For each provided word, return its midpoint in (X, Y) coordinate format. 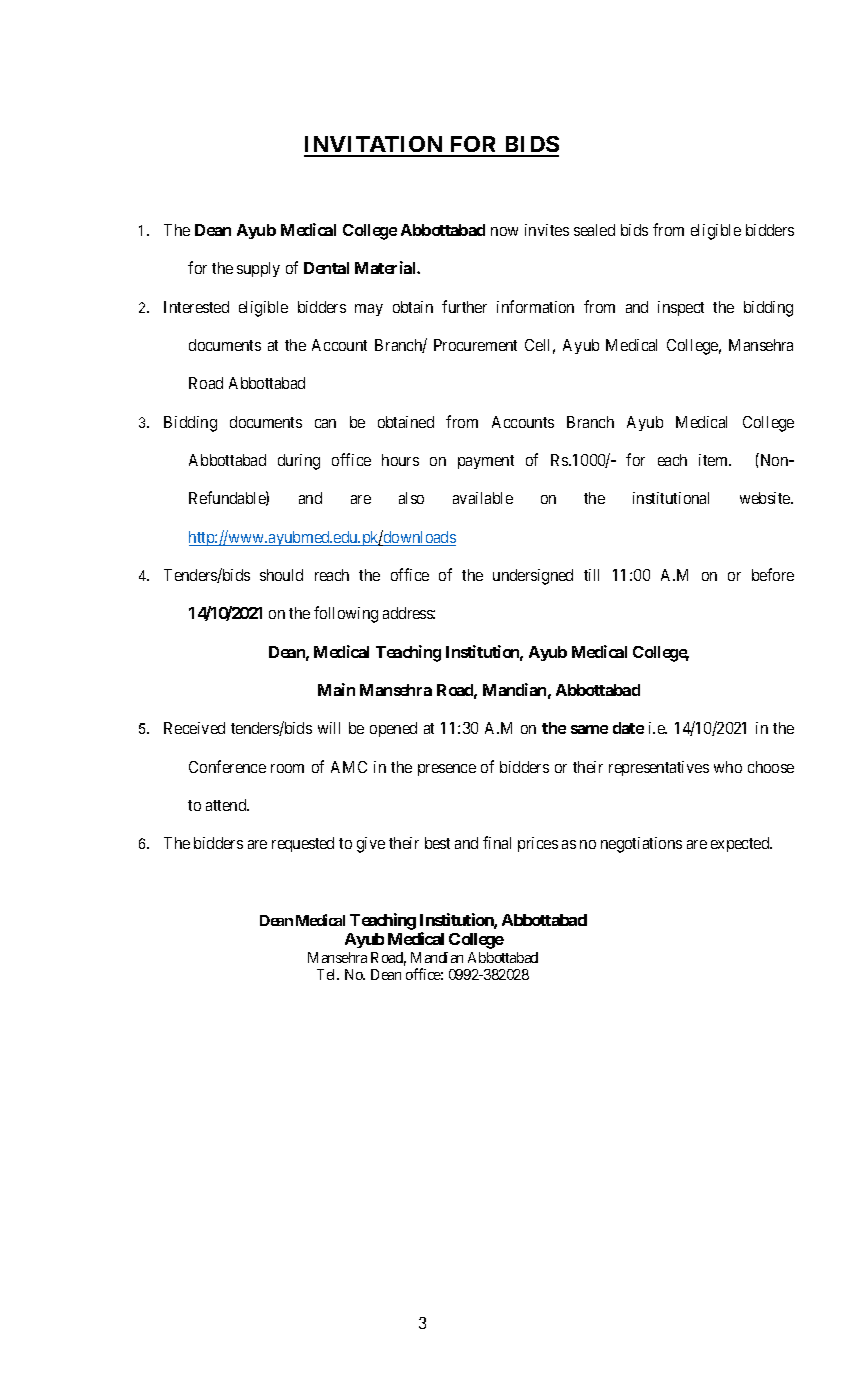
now (504, 231)
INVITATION (375, 146)
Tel (328, 974)
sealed (594, 230)
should (281, 575)
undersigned (533, 577)
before (773, 574)
